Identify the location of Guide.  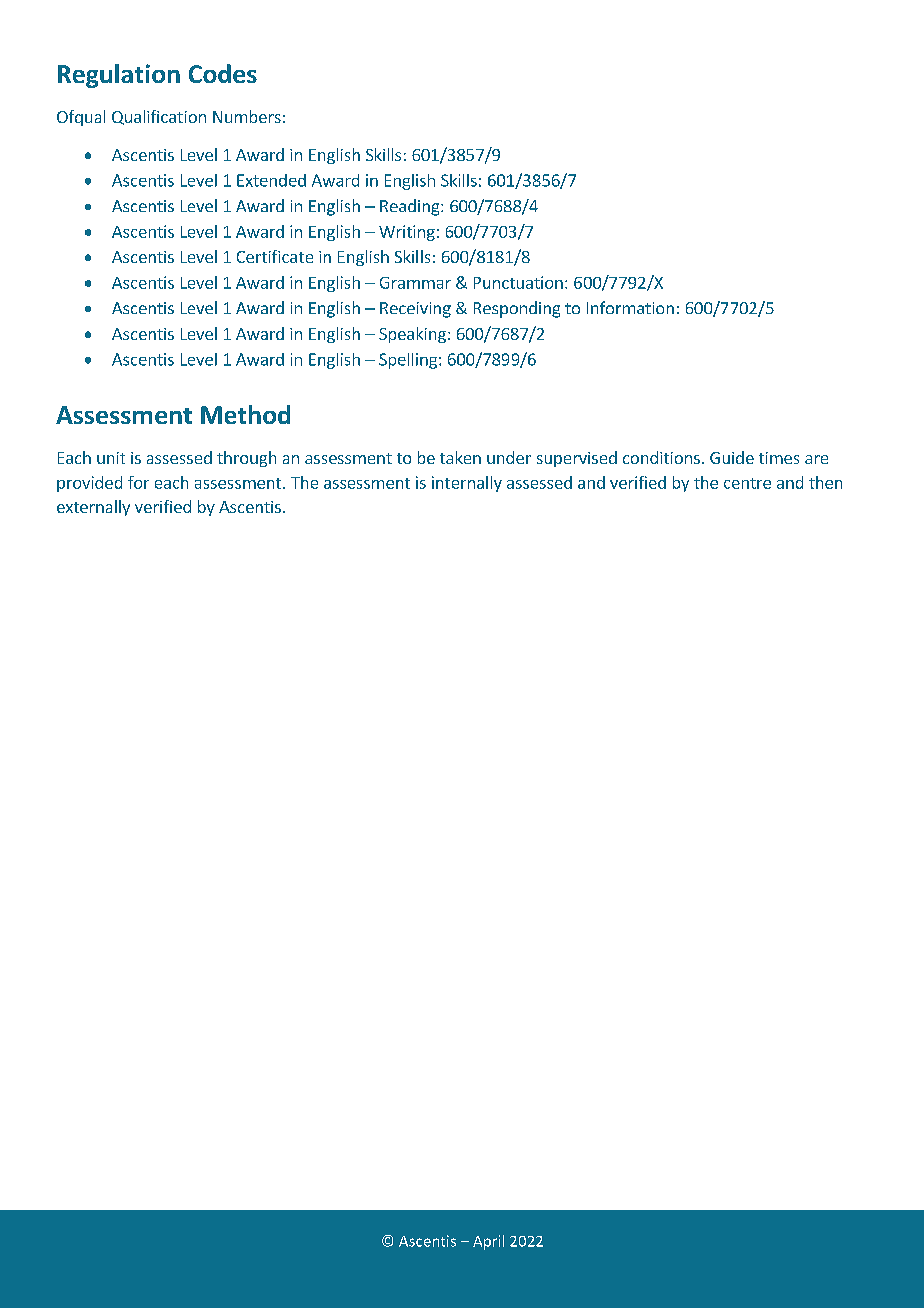
(732, 457).
